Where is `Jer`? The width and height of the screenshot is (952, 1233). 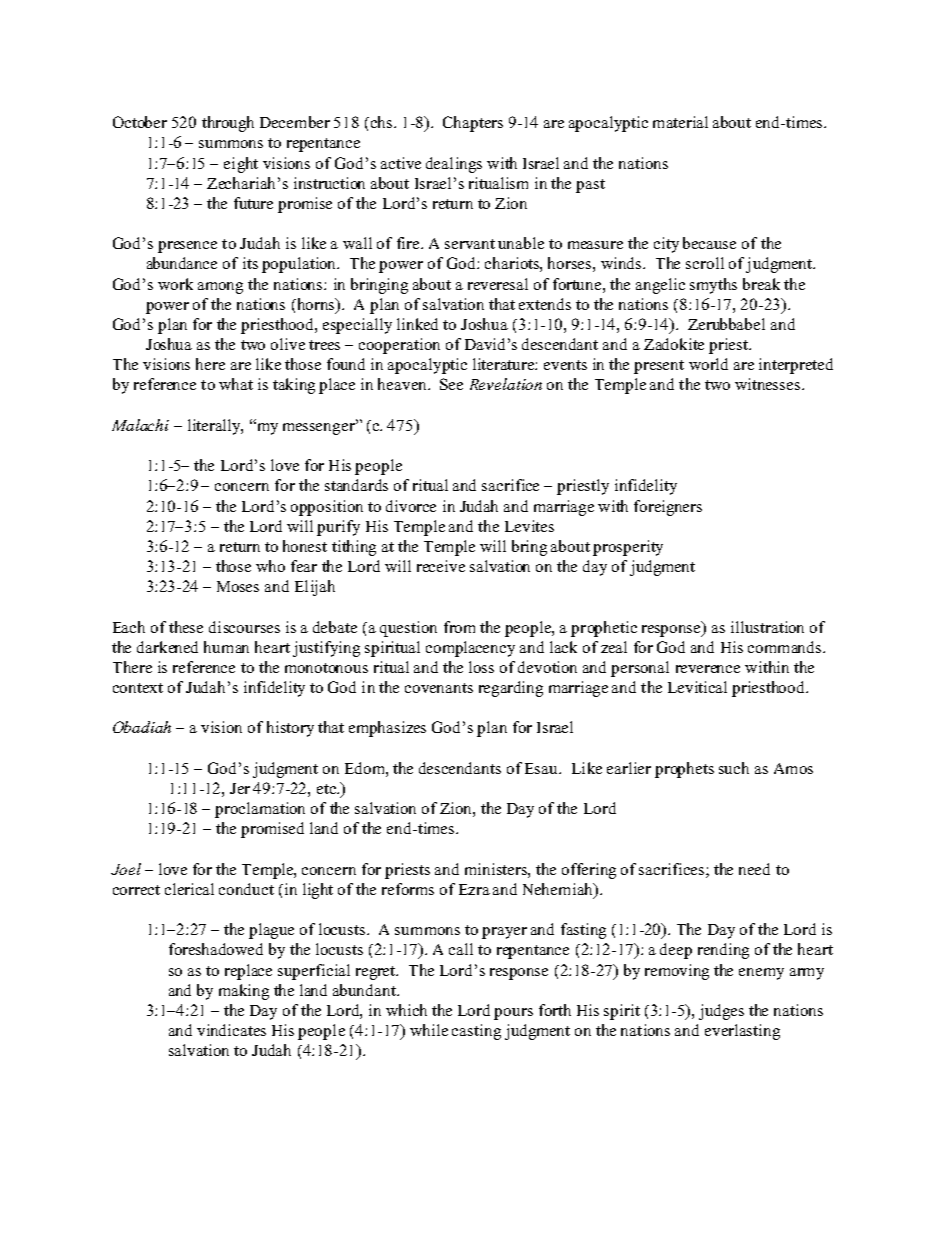
Jer is located at coordinates (240, 788).
